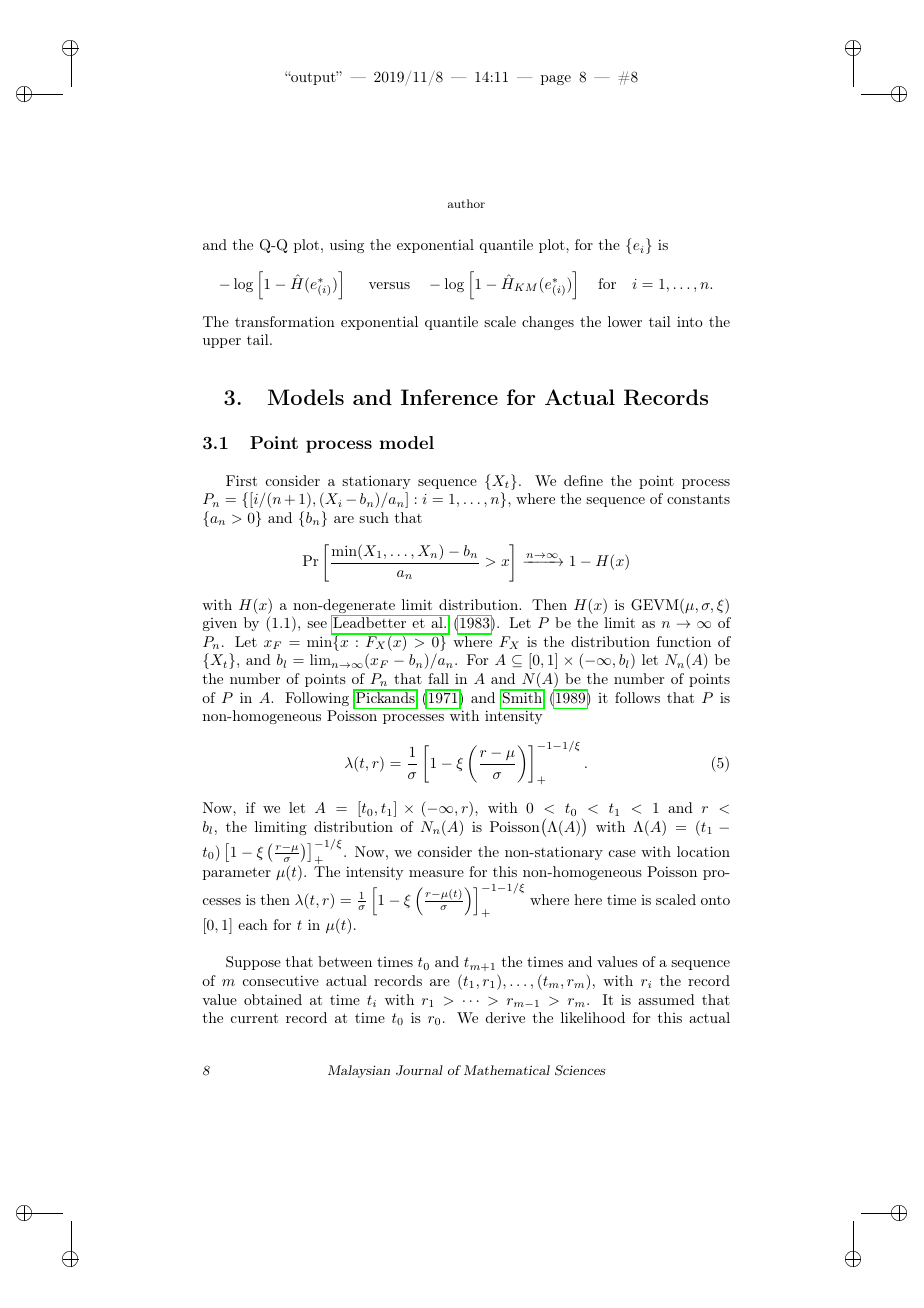 The width and height of the page is (924, 1308). Describe the element at coordinates (466, 203) in the page. I see `author` at that location.
